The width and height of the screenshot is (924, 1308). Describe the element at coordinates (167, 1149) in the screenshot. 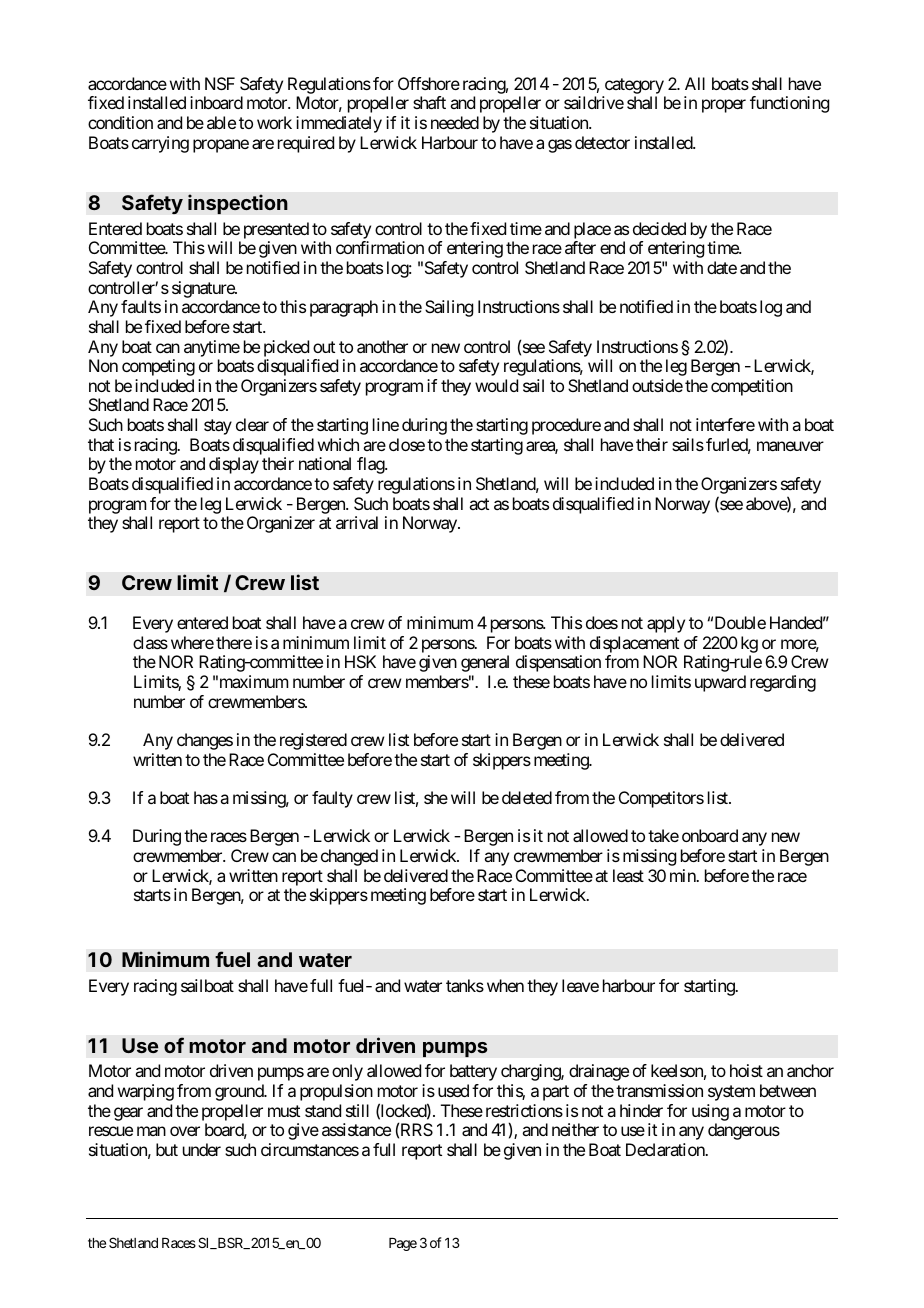

I see `but` at that location.
